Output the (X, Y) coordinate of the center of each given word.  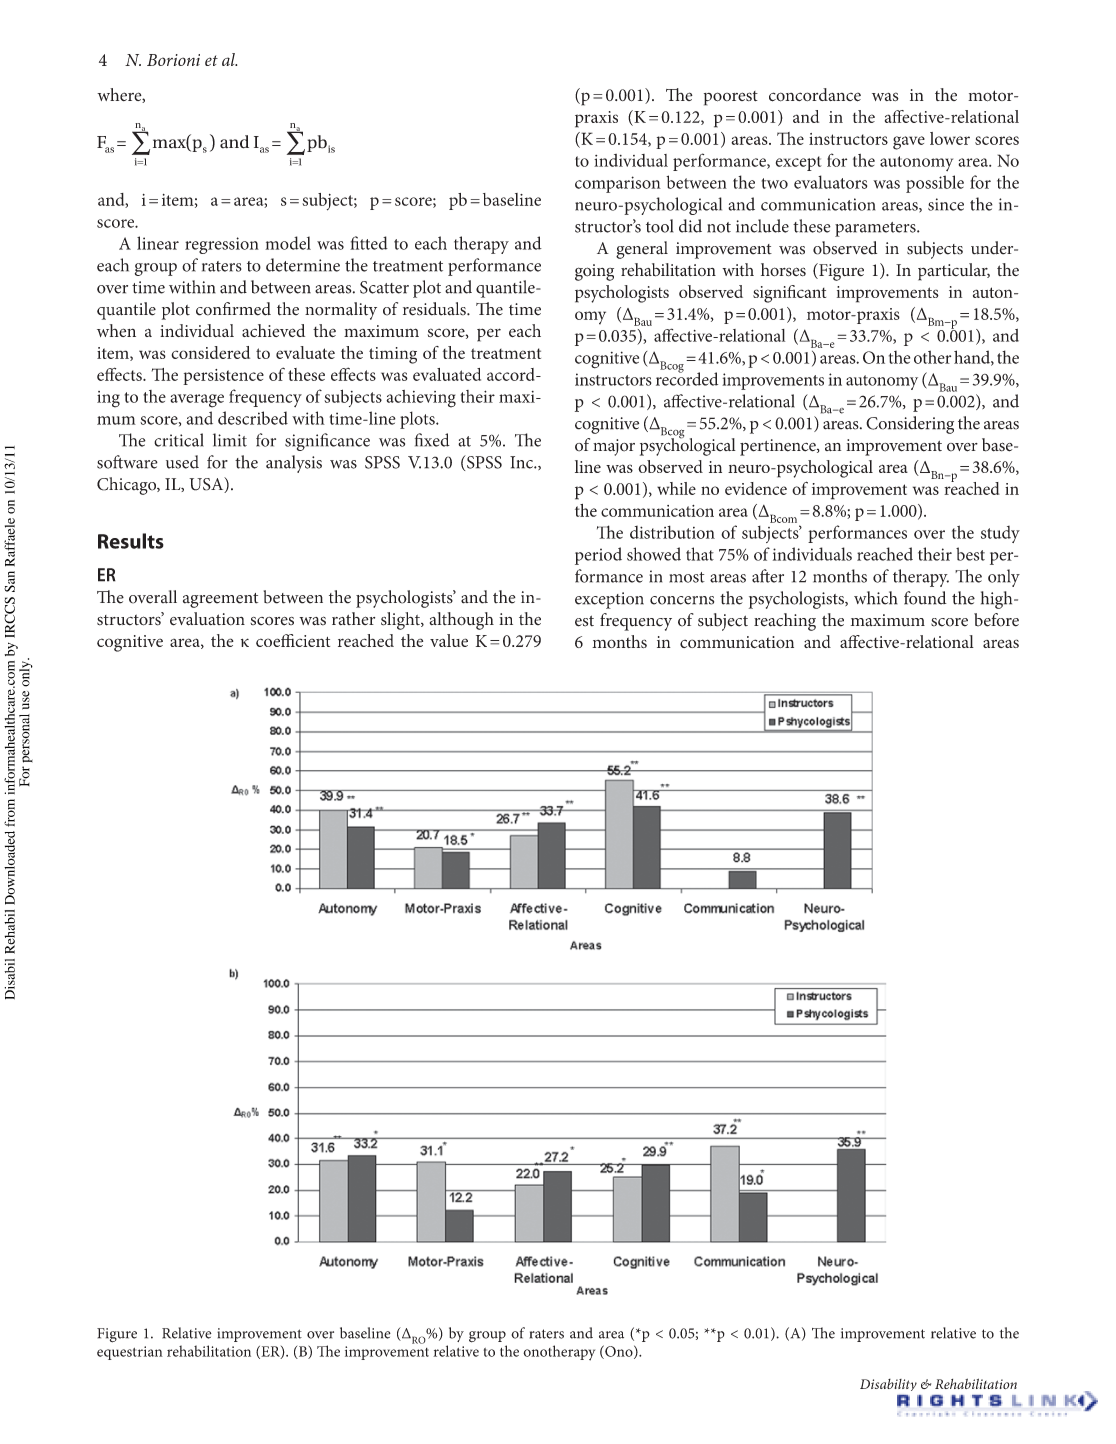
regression (222, 245)
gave (909, 143)
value (449, 640)
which (876, 598)
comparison (618, 184)
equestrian (130, 1353)
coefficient (293, 640)
